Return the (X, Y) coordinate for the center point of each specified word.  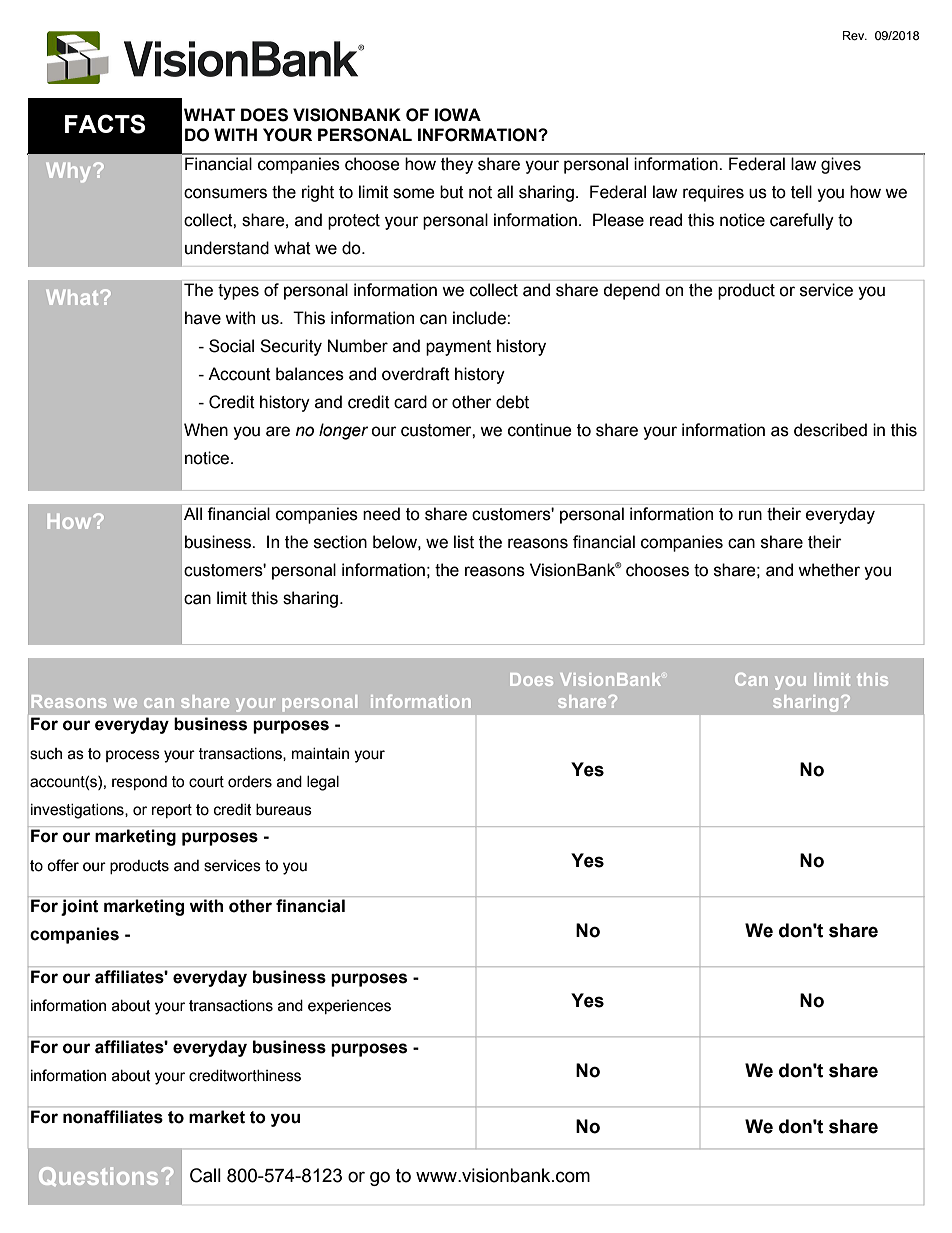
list (464, 542)
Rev (855, 35)
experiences (349, 1007)
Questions (98, 1176)
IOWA (458, 115)
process (133, 756)
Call (205, 1175)
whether (829, 570)
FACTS (105, 124)
